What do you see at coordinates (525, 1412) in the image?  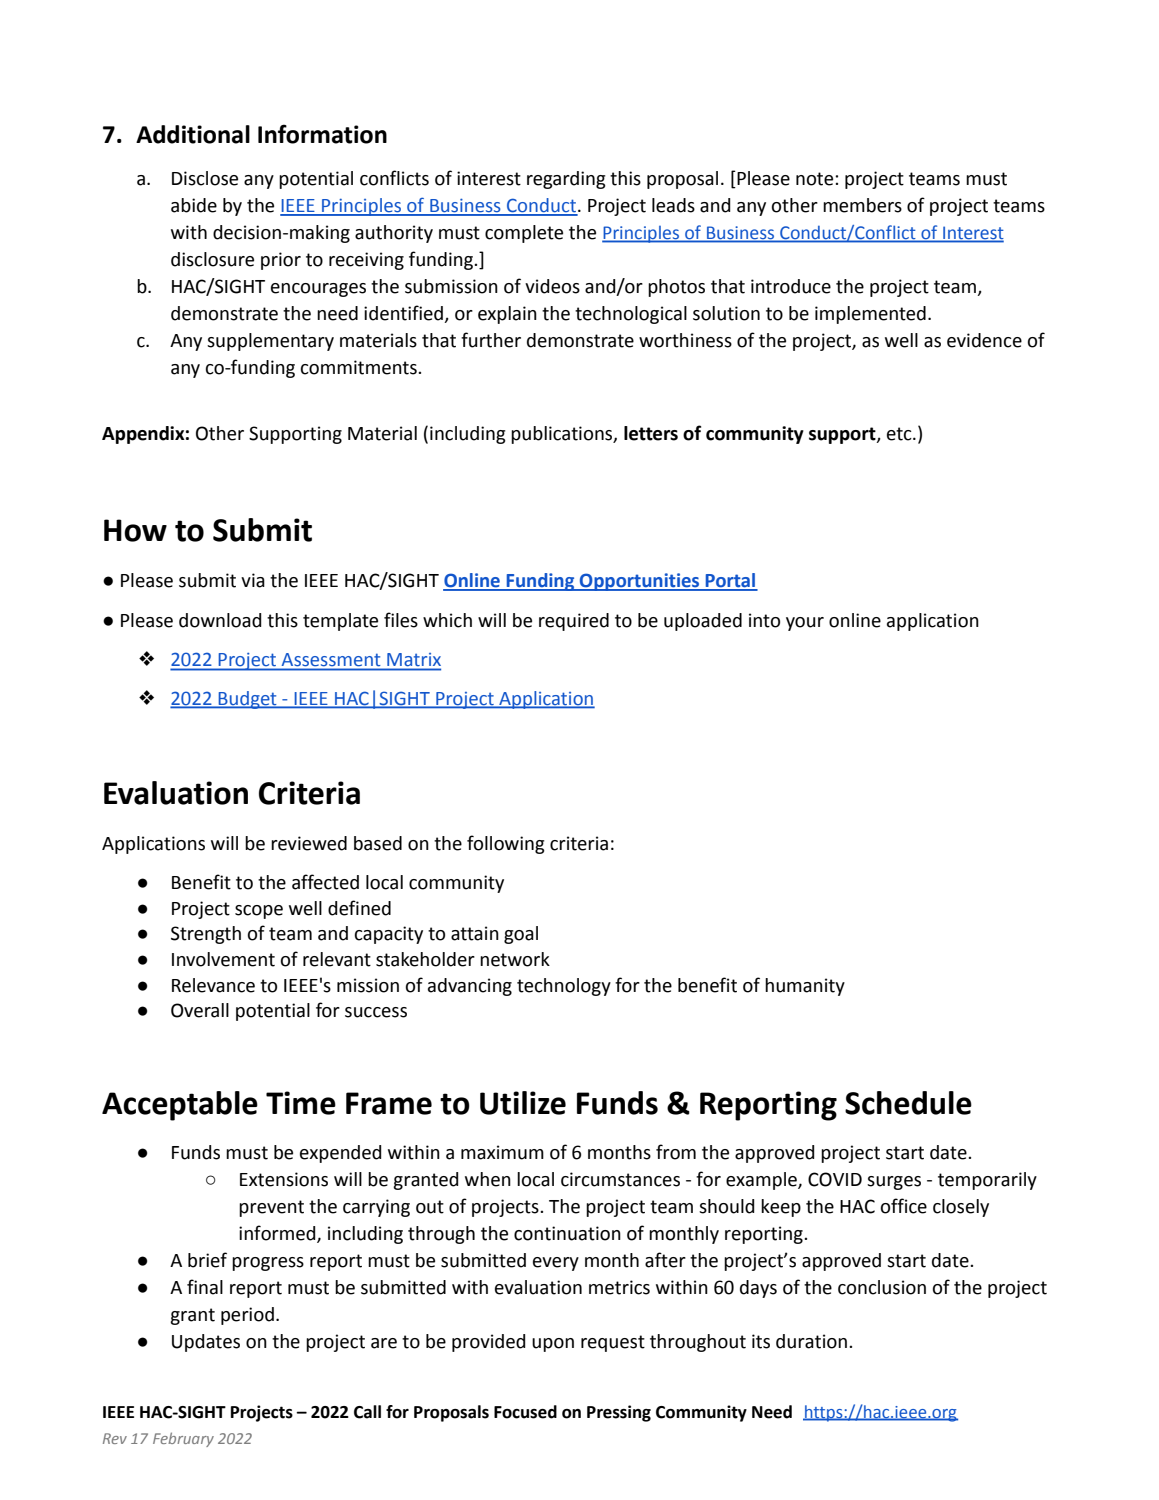 I see `Focused` at bounding box center [525, 1412].
